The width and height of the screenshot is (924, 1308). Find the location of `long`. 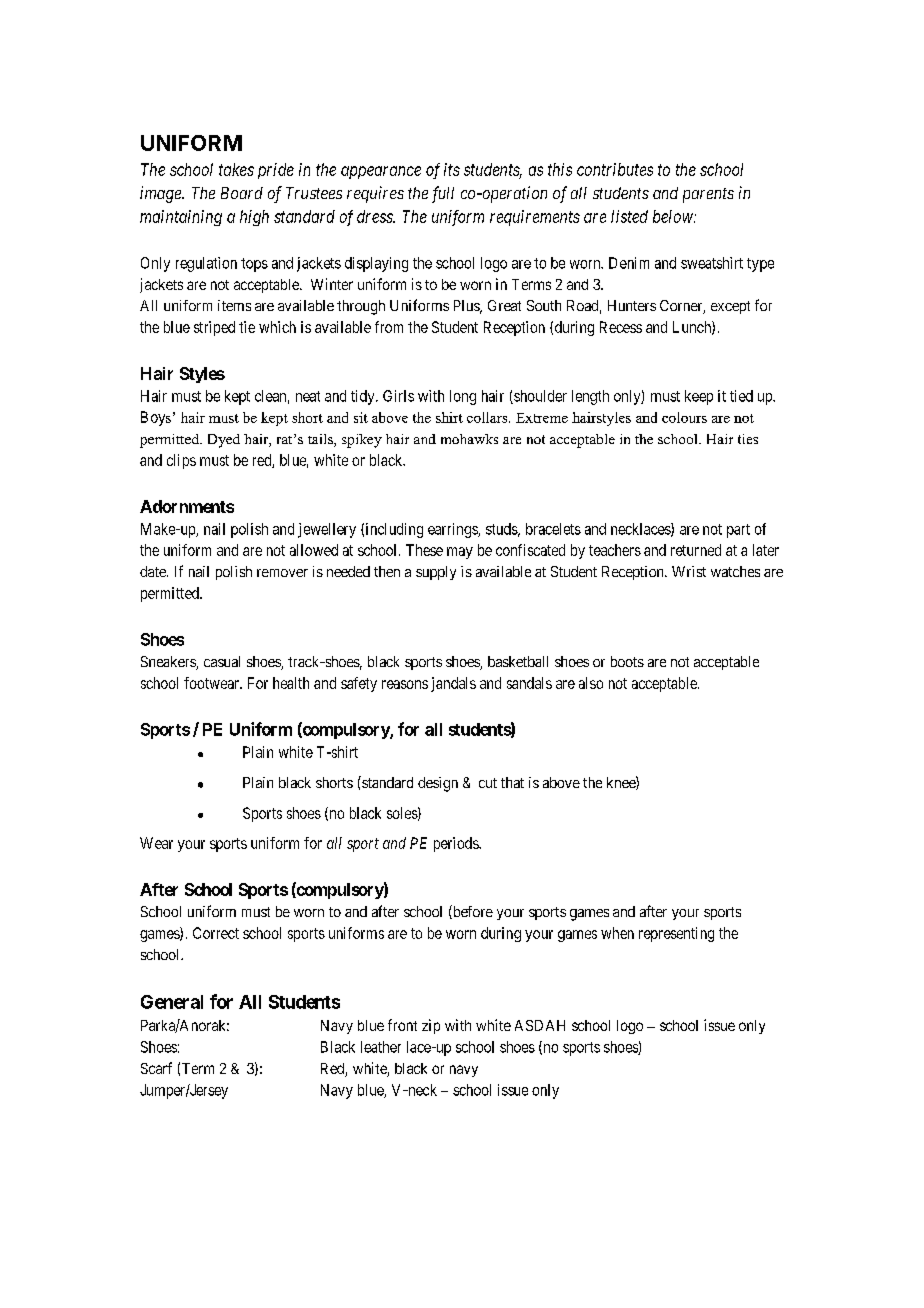

long is located at coordinates (463, 397).
